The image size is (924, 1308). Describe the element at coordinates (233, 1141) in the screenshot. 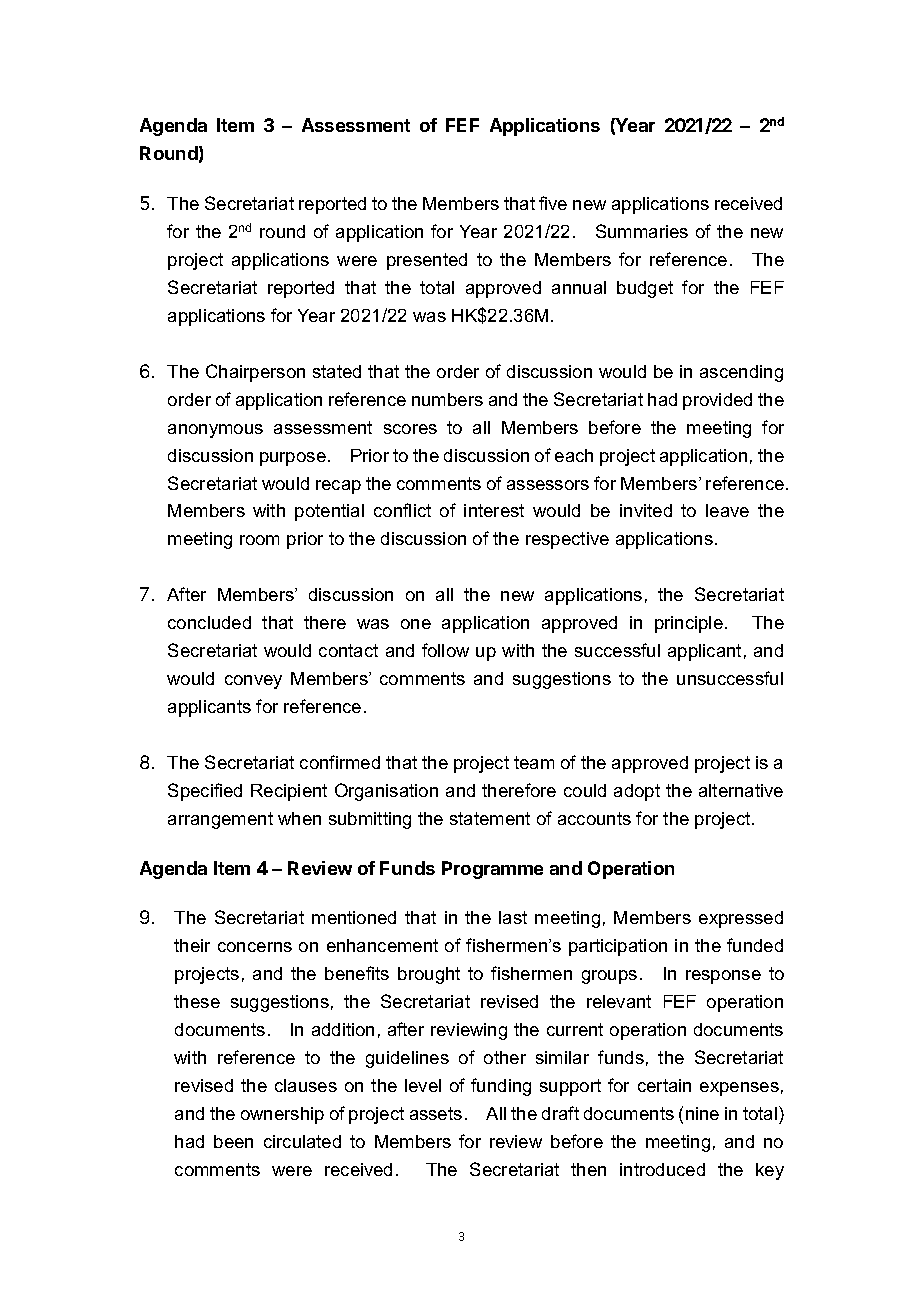

I see `been` at that location.
